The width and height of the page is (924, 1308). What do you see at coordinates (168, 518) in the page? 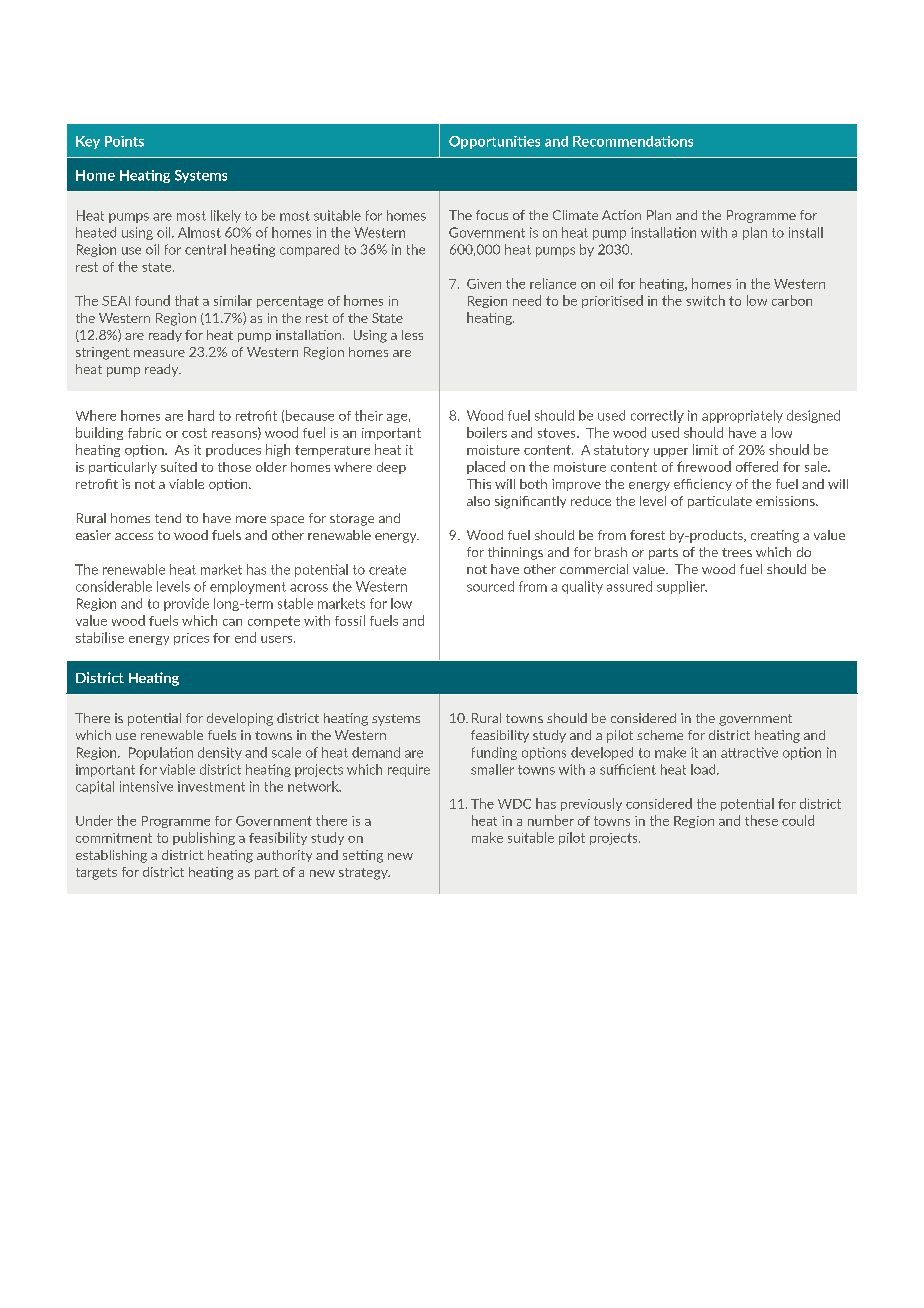
I see `tend` at bounding box center [168, 518].
